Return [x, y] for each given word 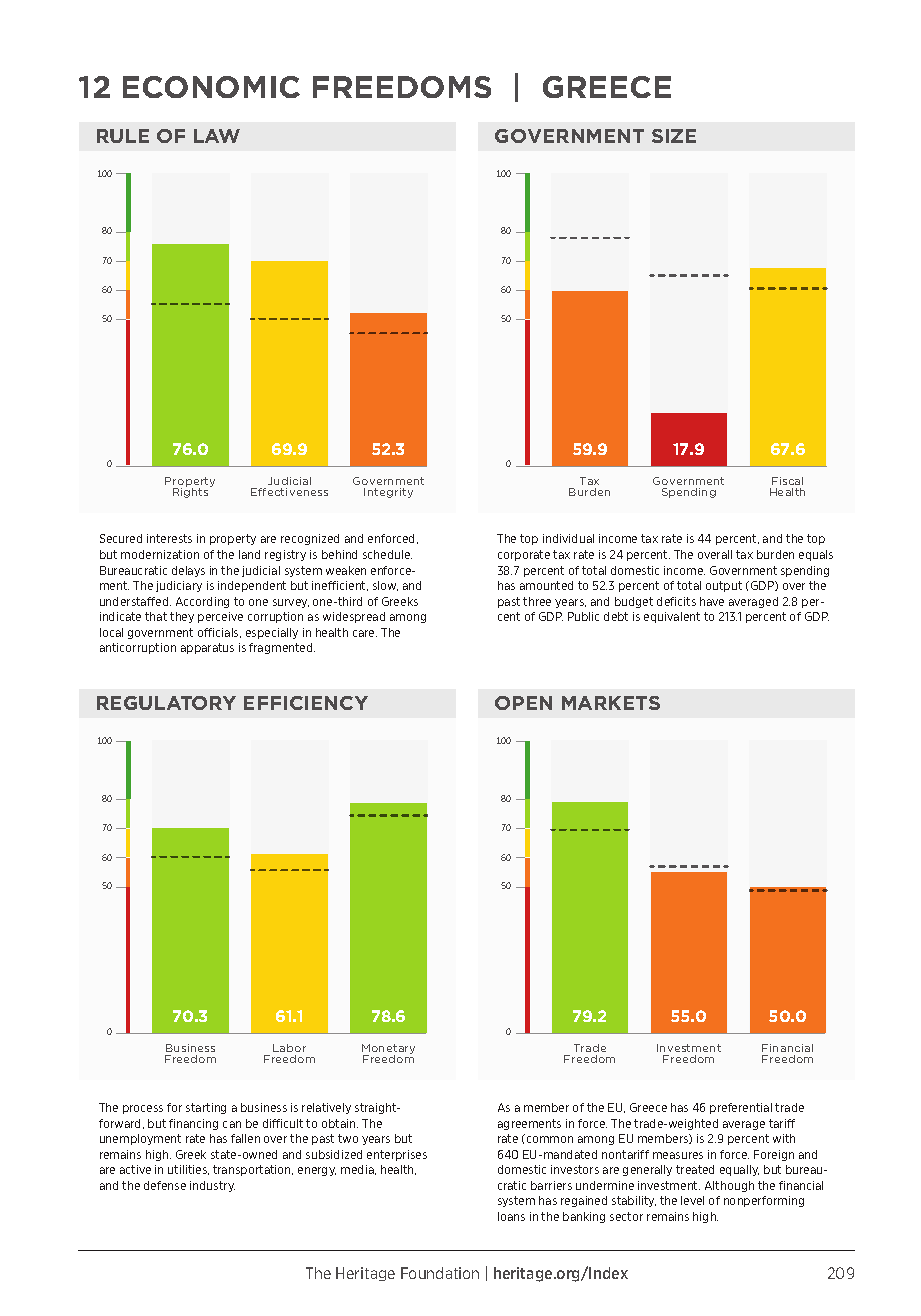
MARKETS [611, 703]
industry [212, 1186]
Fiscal [787, 481]
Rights [192, 492]
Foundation [440, 1273]
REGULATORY [166, 703]
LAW [217, 136]
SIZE [674, 136]
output [724, 586]
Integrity [388, 493]
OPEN [523, 703]
